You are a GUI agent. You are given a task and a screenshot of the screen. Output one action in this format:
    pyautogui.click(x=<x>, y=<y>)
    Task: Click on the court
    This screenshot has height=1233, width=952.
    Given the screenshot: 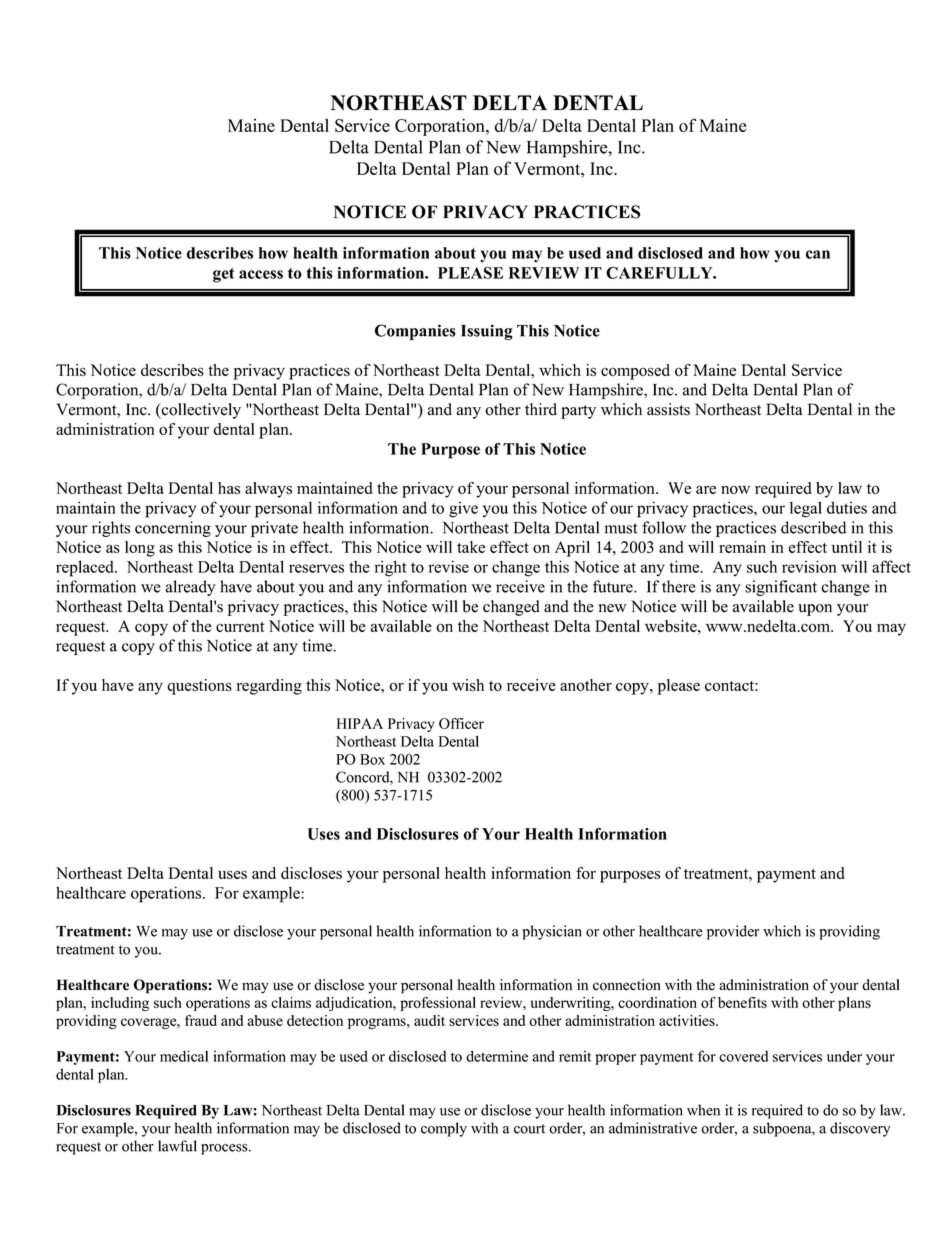 What is the action you would take?
    pyautogui.click(x=529, y=1129)
